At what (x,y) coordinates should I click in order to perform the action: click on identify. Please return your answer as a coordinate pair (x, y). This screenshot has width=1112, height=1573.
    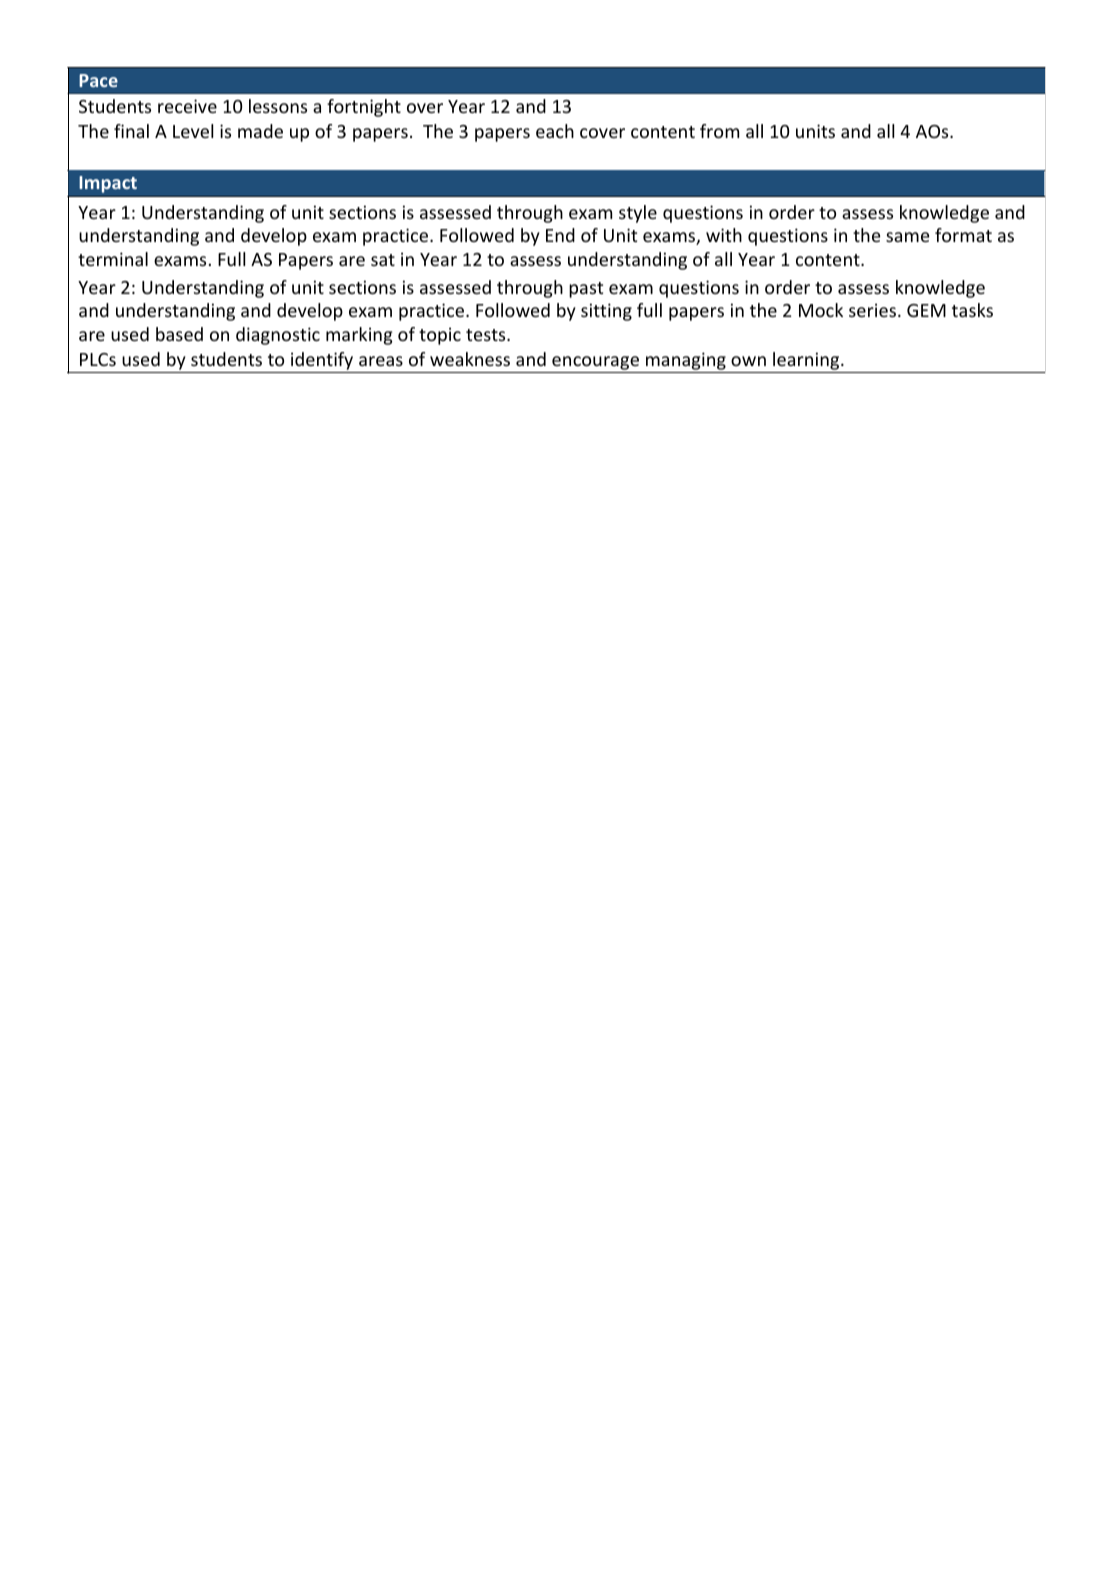
    Looking at the image, I should click on (322, 361).
